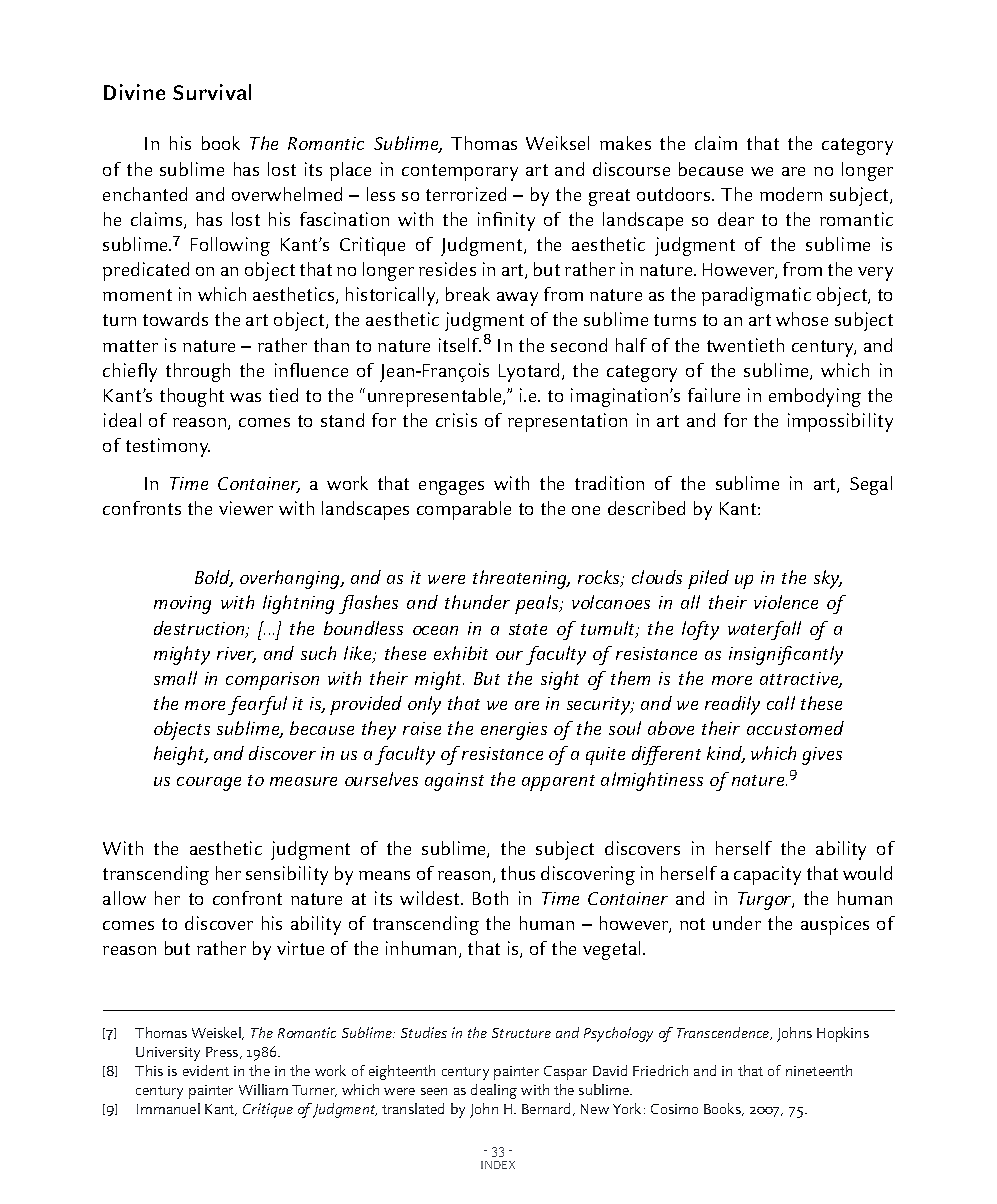 Image resolution: width=997 pixels, height=1204 pixels. Describe the element at coordinates (791, 194) in the image. I see `modern` at that location.
